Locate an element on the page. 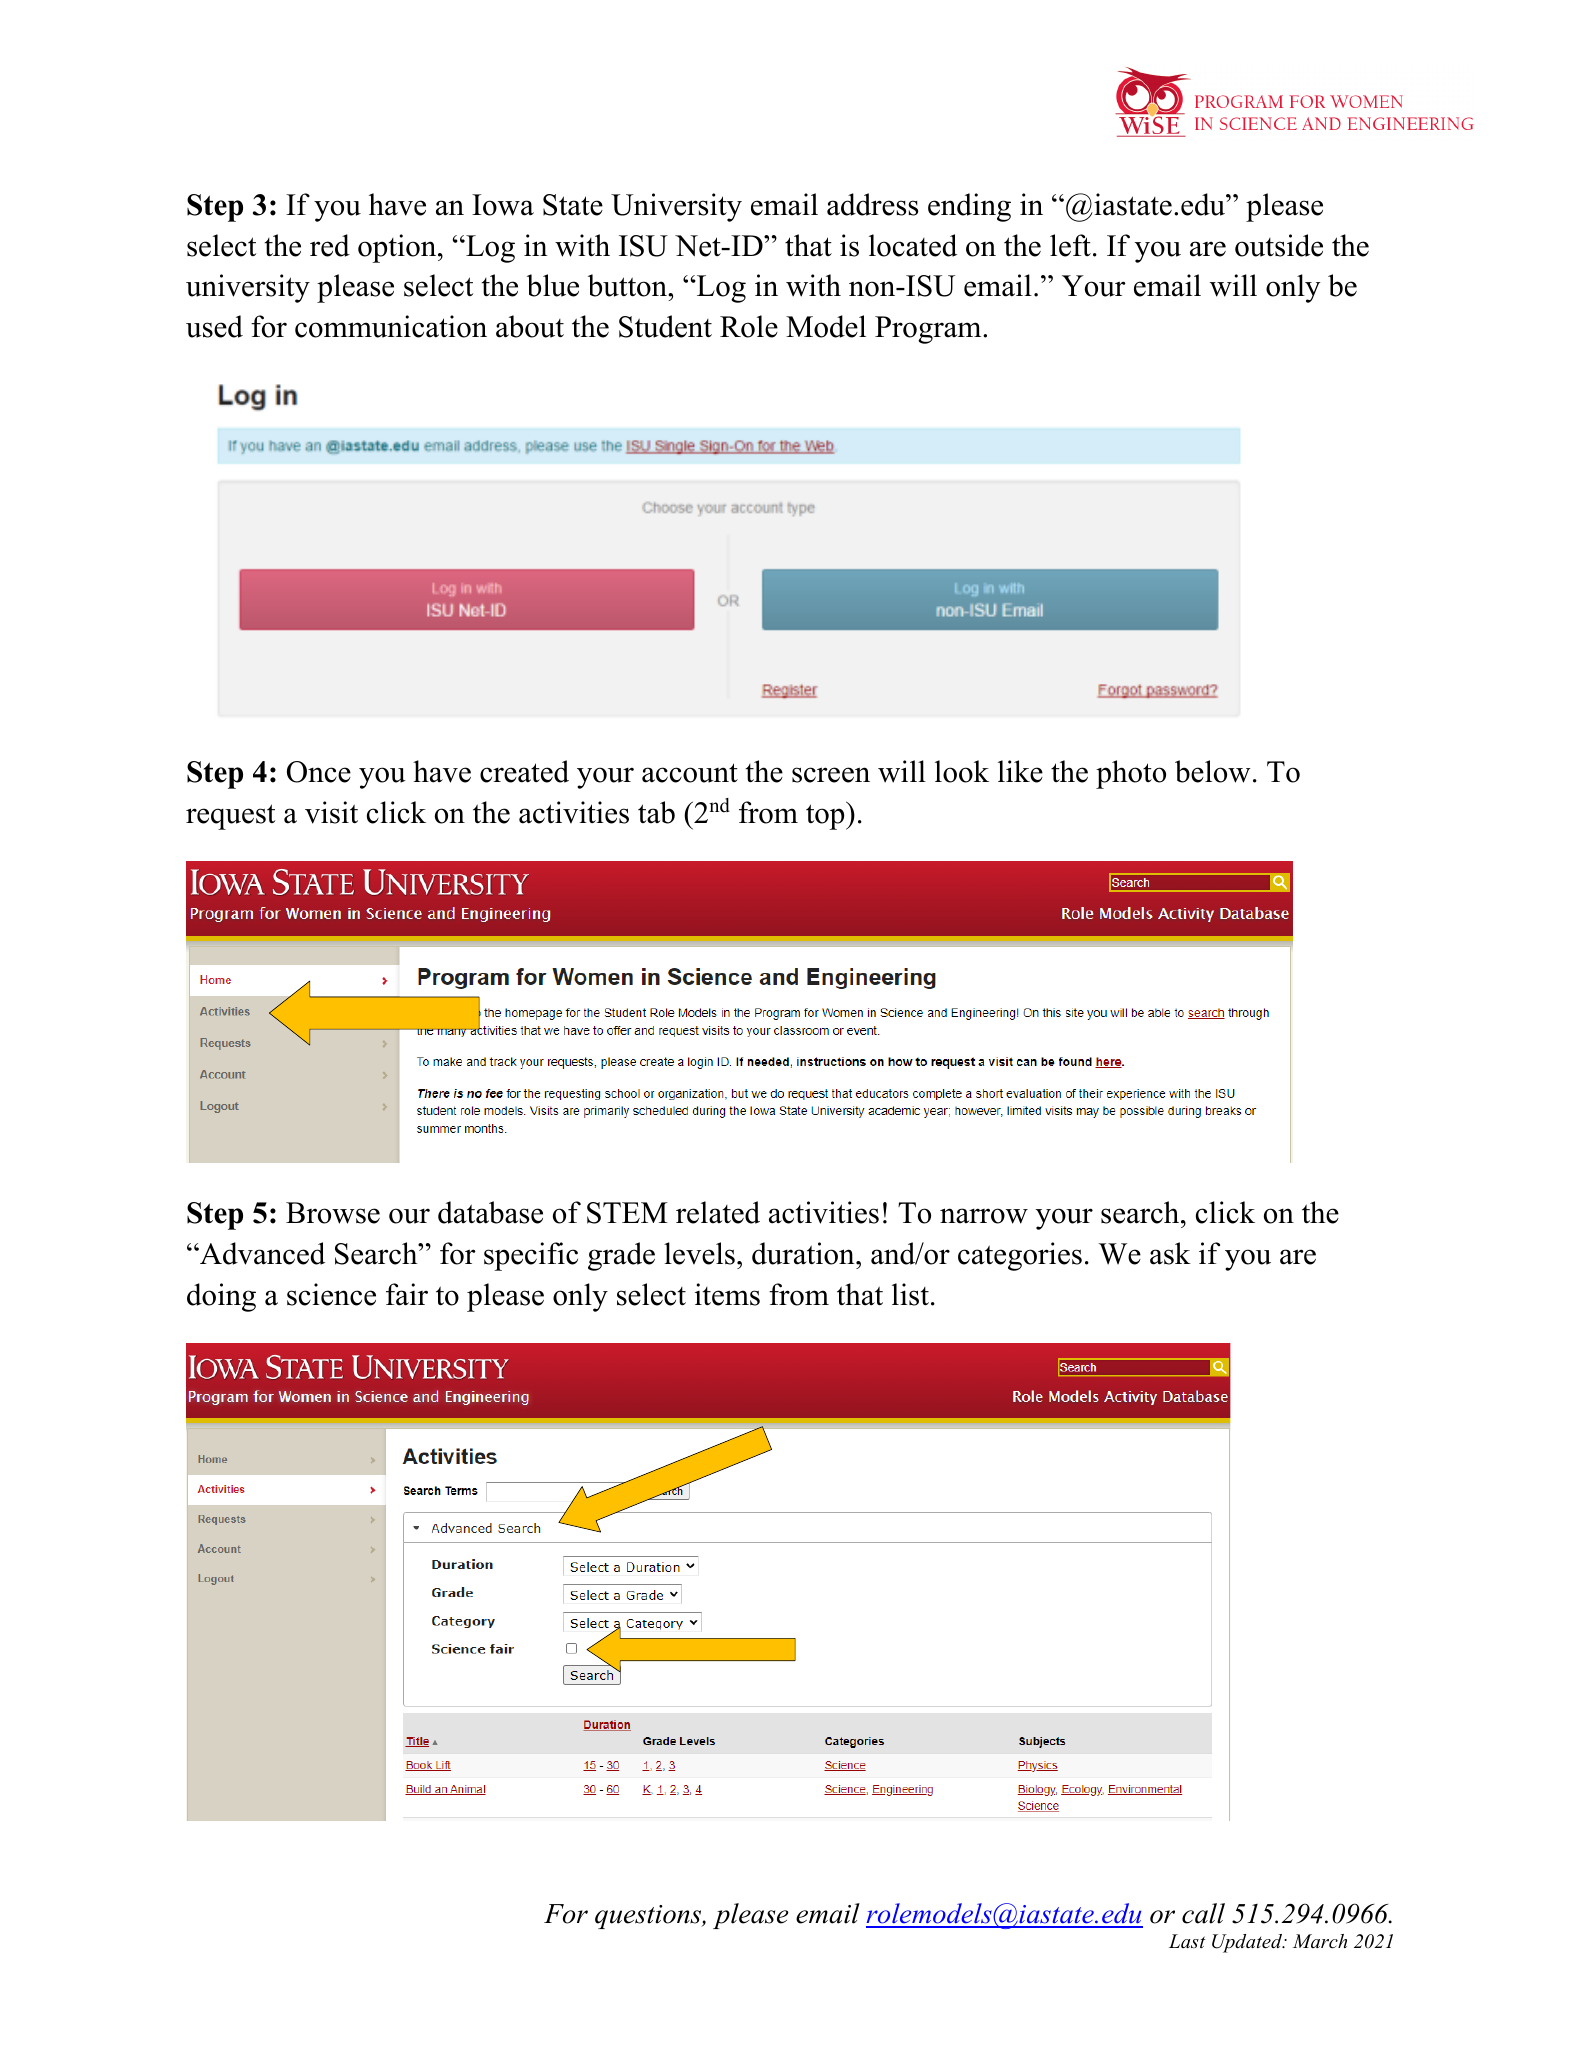  call is located at coordinates (1203, 1913).
